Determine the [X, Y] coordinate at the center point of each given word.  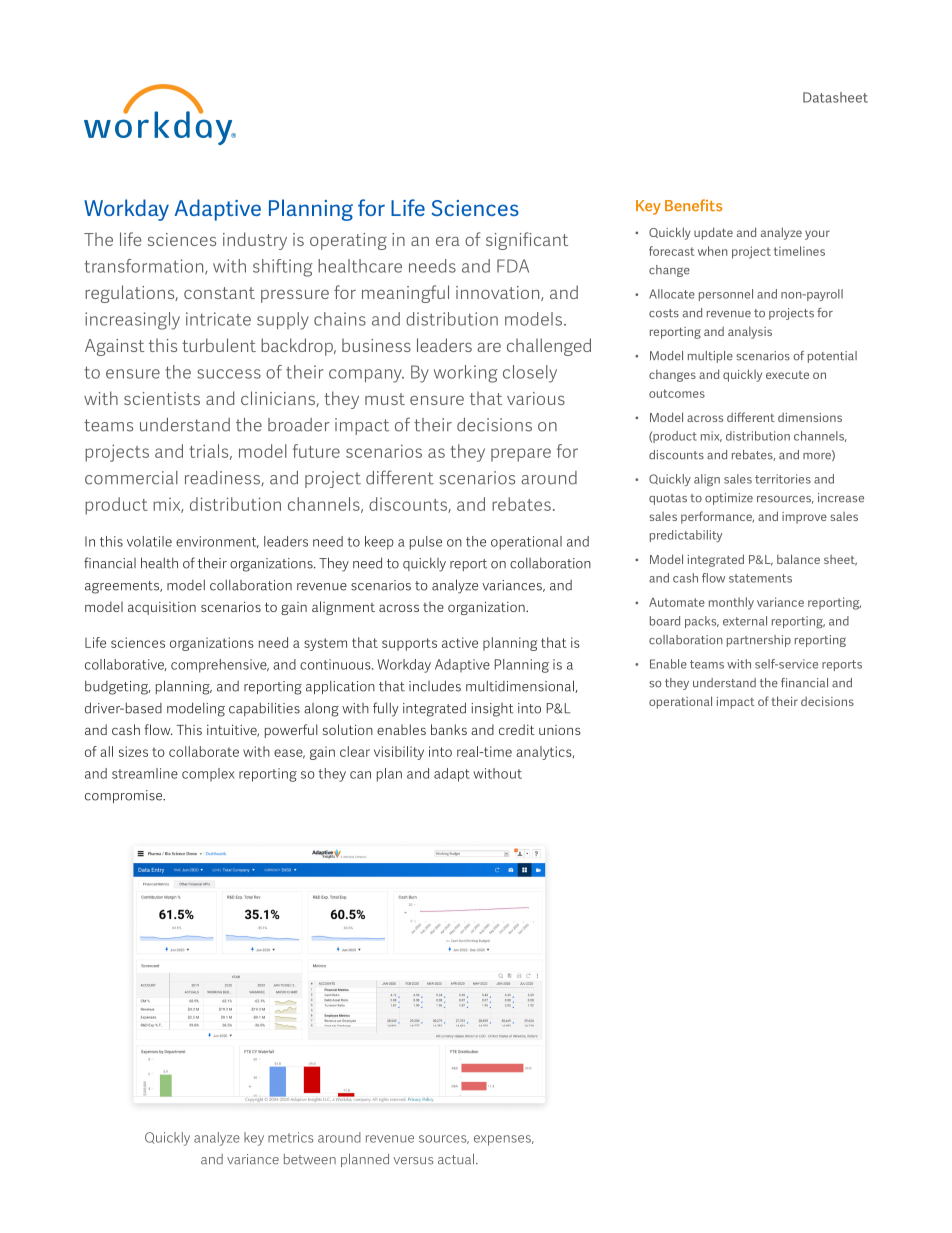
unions [560, 730]
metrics [290, 1137]
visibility [399, 753]
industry [255, 241]
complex [208, 774]
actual [457, 1159]
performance [717, 517]
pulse [426, 543]
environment [217, 542]
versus [413, 1161]
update [713, 233]
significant [527, 241]
